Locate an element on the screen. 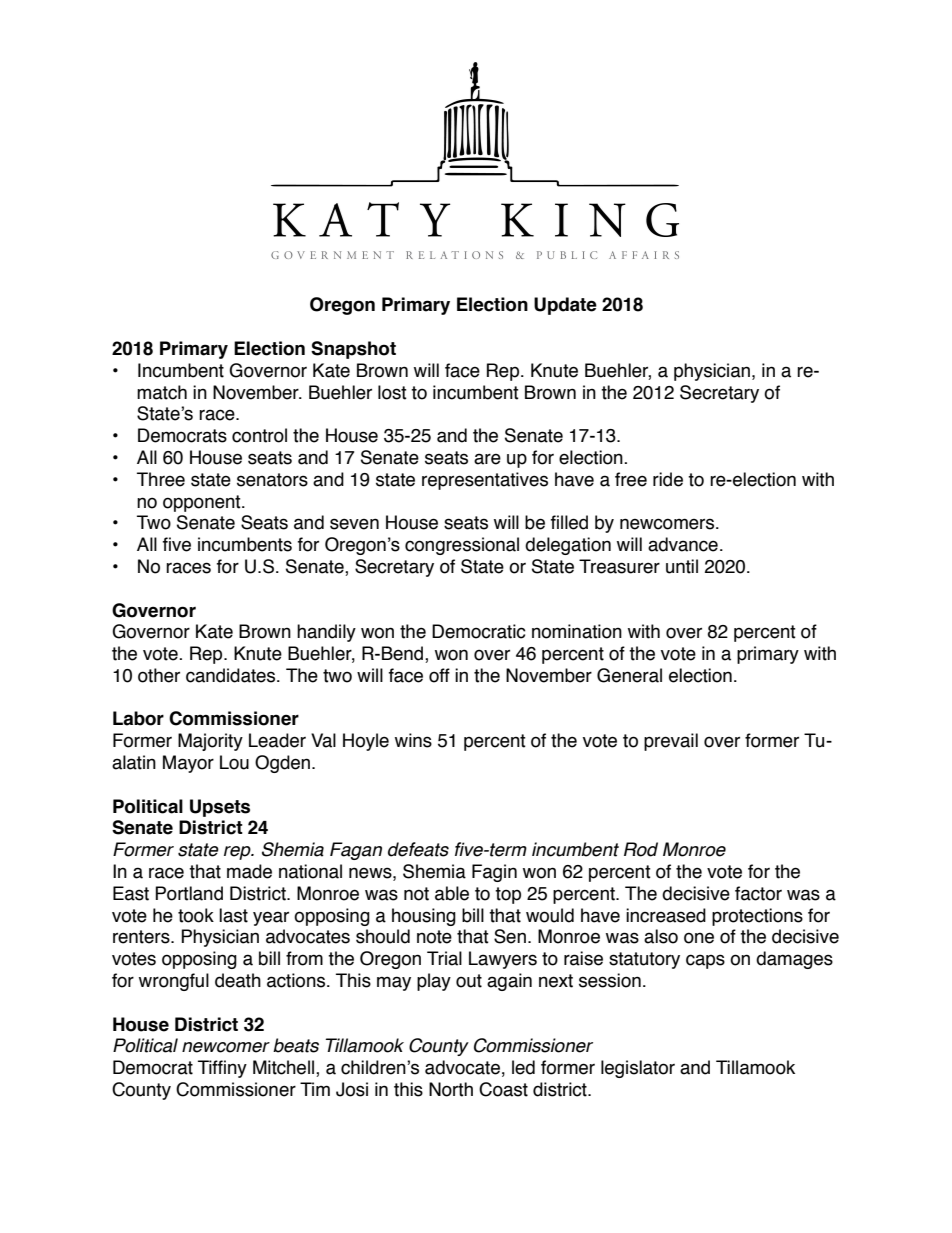 The height and width of the screenshot is (1233, 952). ride is located at coordinates (668, 479).
